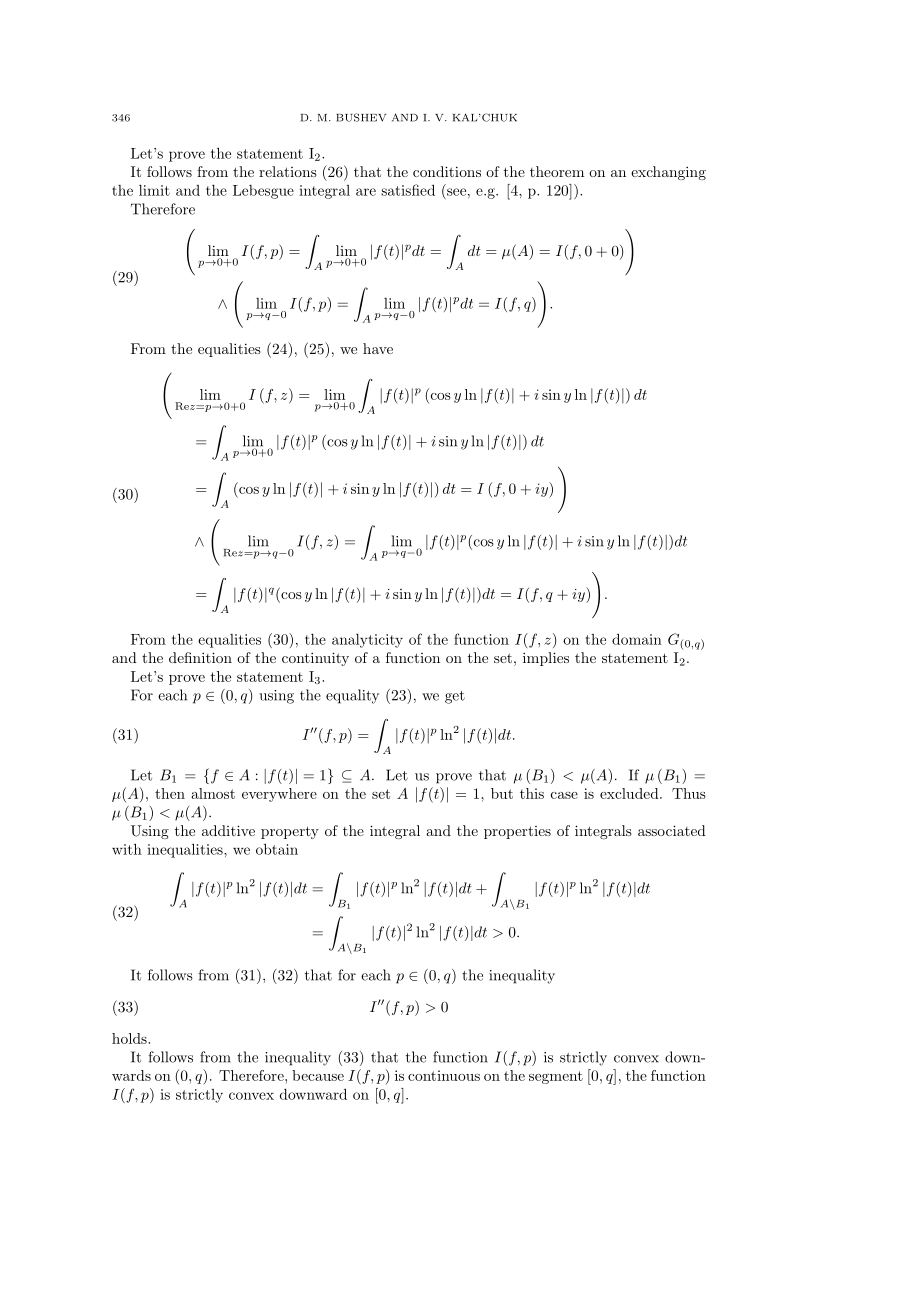 The width and height of the screenshot is (924, 1308). What do you see at coordinates (367, 641) in the screenshot?
I see `analyticity` at bounding box center [367, 641].
